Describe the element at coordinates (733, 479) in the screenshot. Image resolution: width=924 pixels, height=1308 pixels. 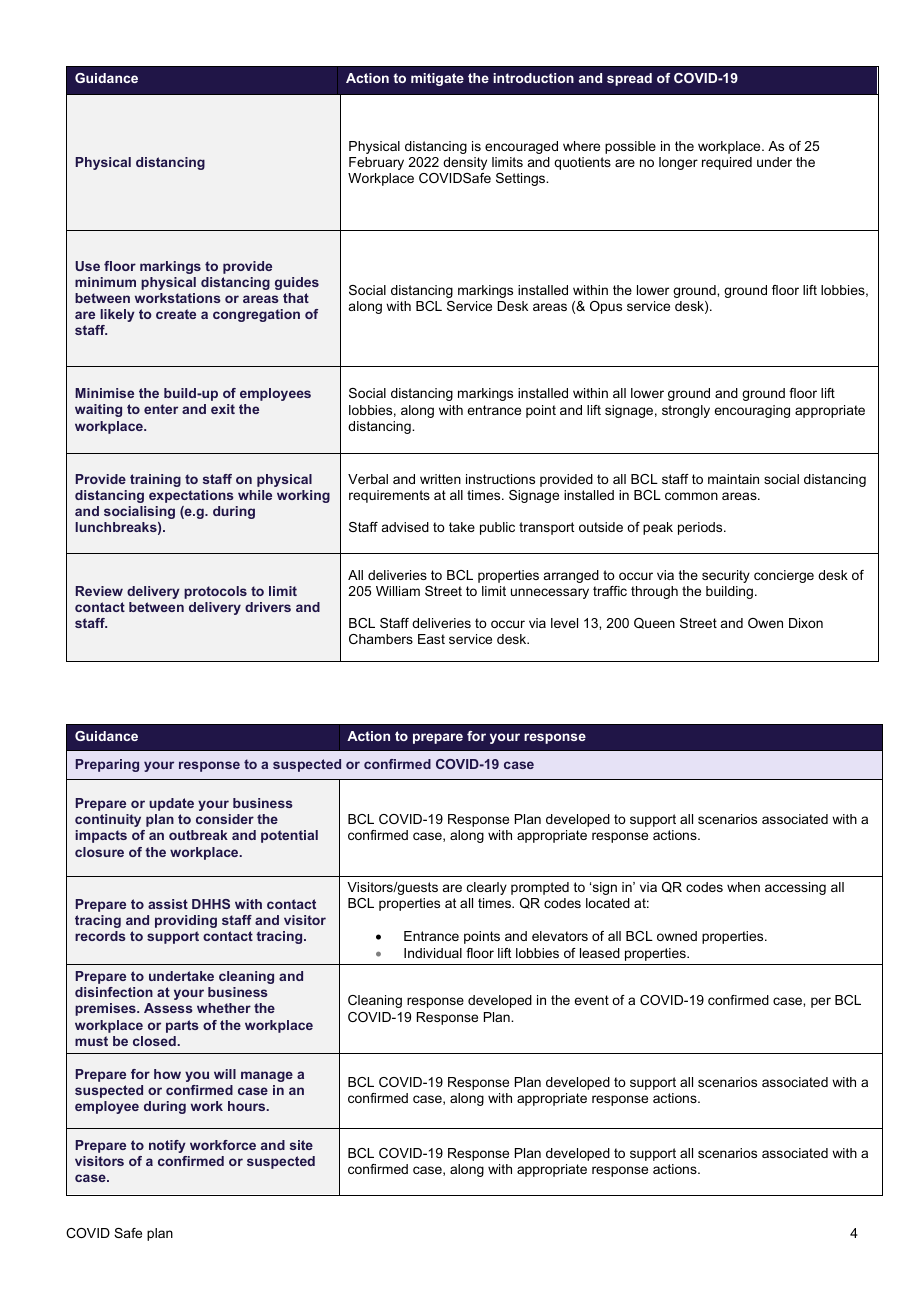
I see `maintain` at that location.
